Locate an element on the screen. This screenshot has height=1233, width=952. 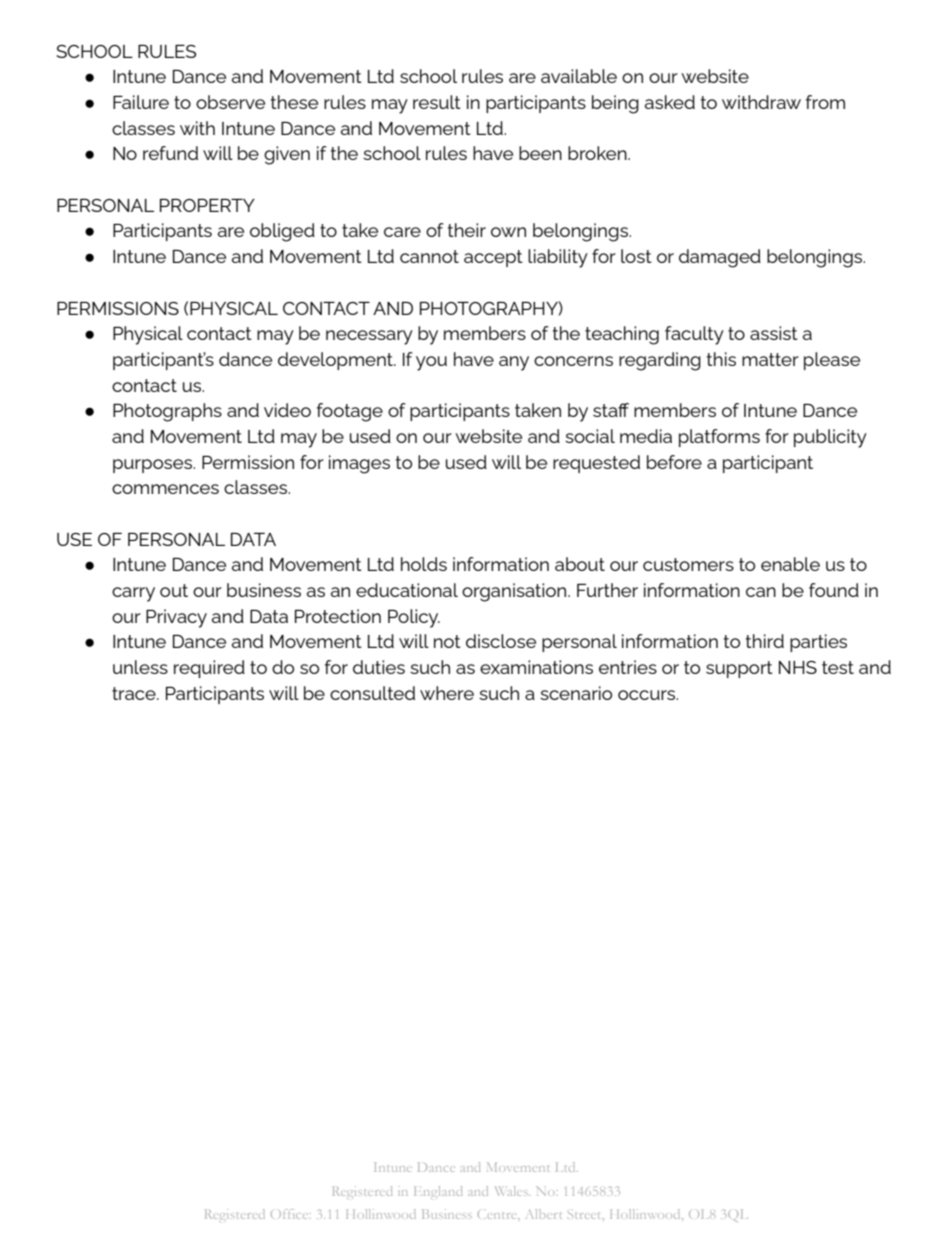
result is located at coordinates (437, 102).
